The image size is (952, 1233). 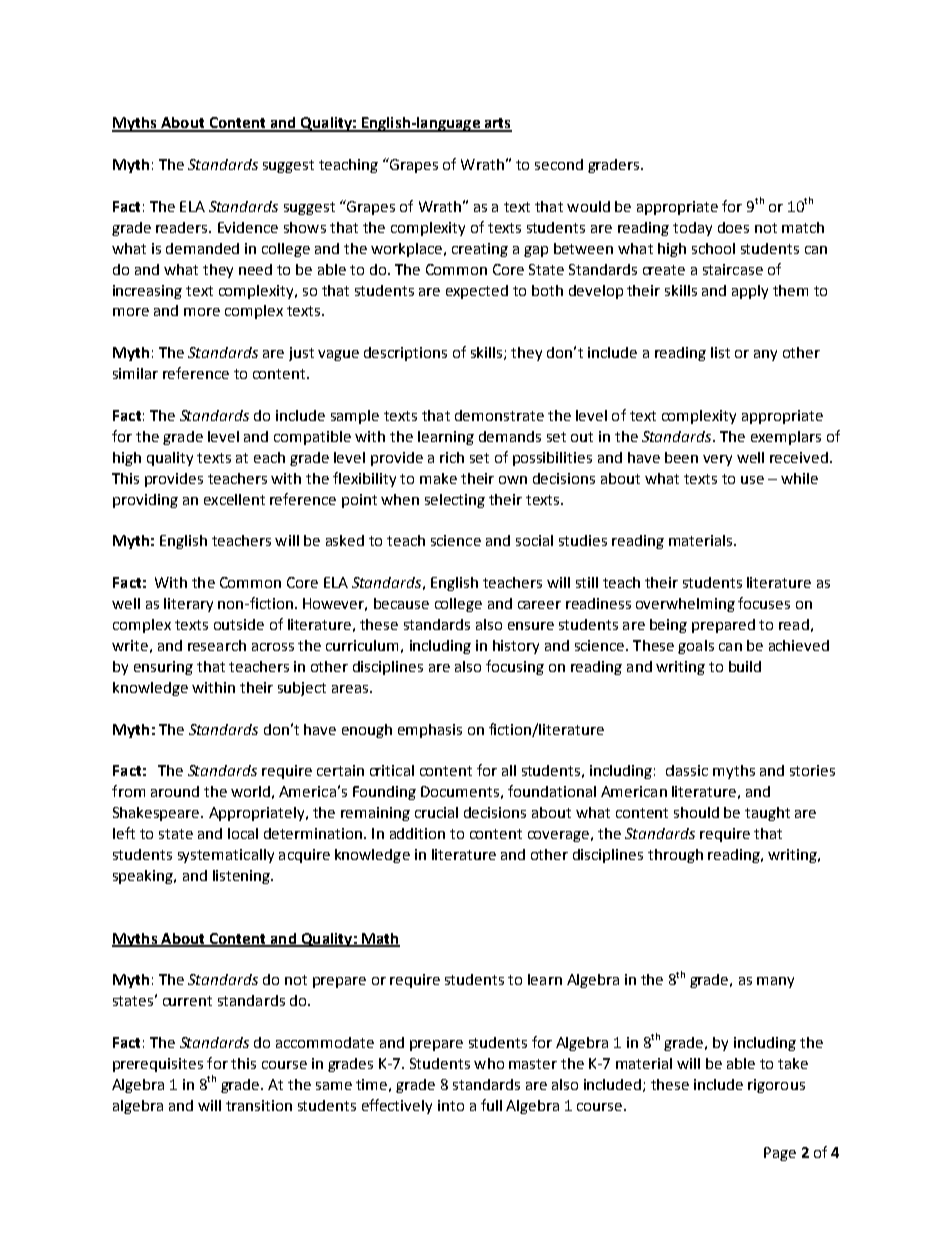 I want to click on Evidence, so click(x=248, y=227).
